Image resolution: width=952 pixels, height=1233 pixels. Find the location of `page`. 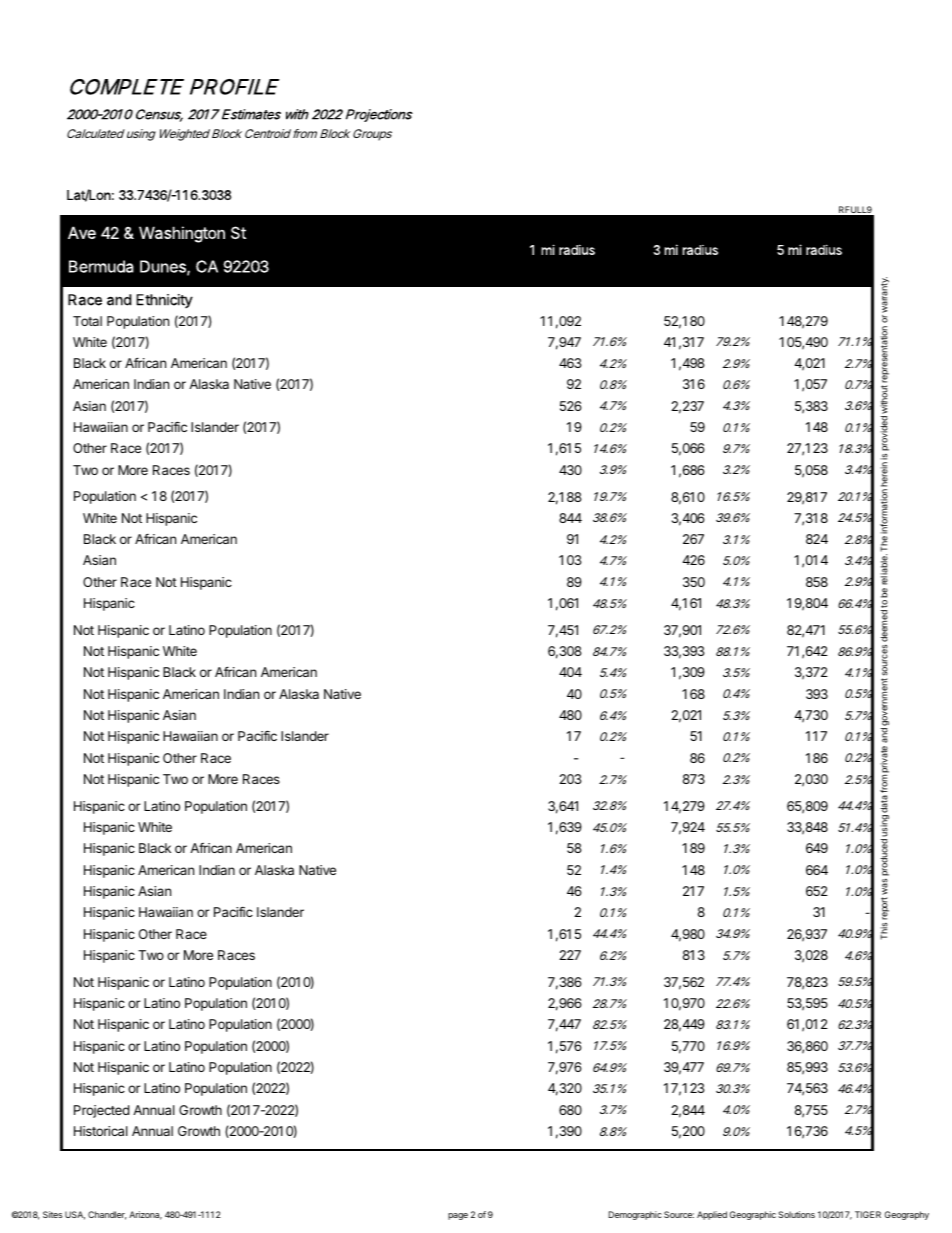

page is located at coordinates (458, 1216).
